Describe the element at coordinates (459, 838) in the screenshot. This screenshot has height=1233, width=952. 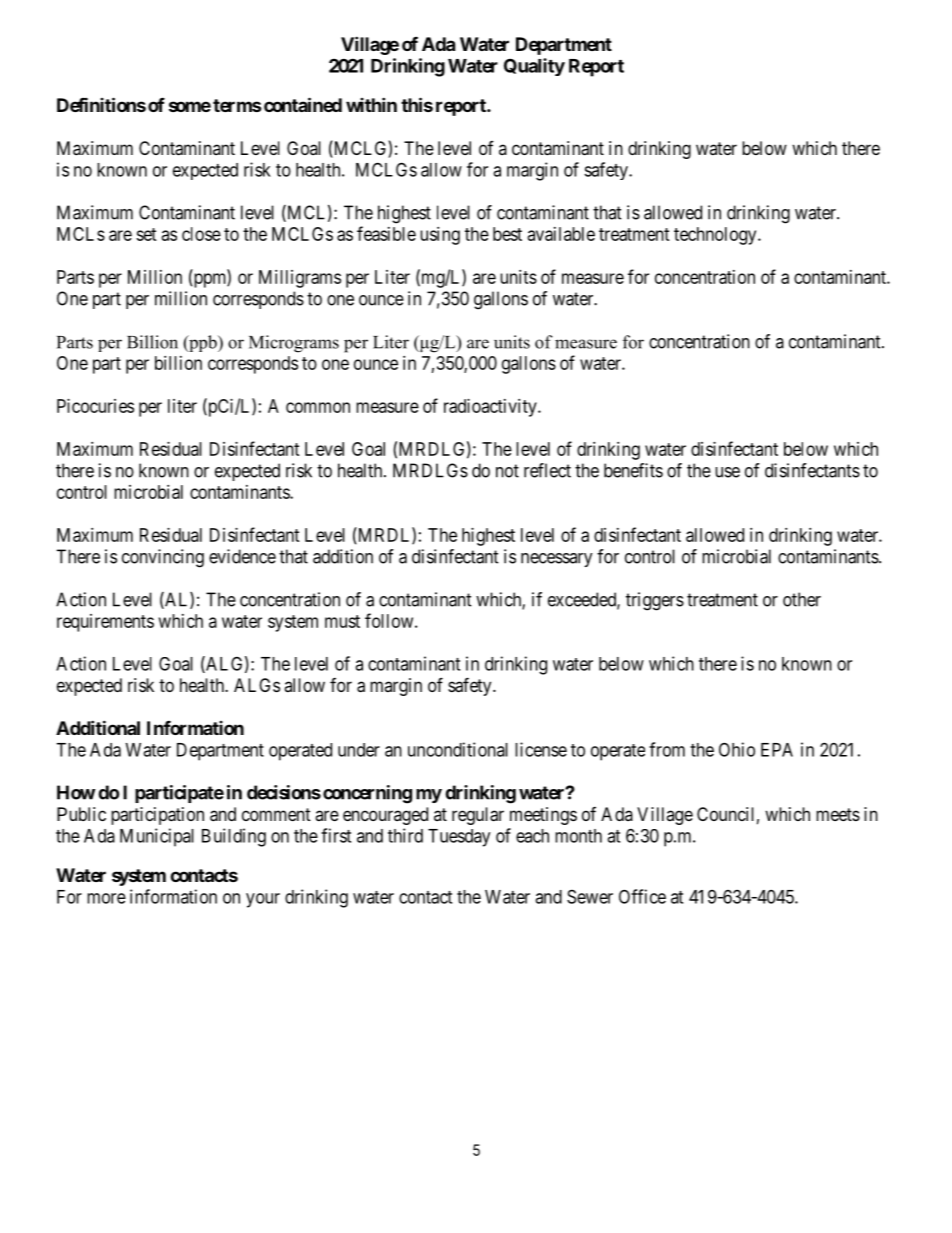
I see `Tuesday` at that location.
